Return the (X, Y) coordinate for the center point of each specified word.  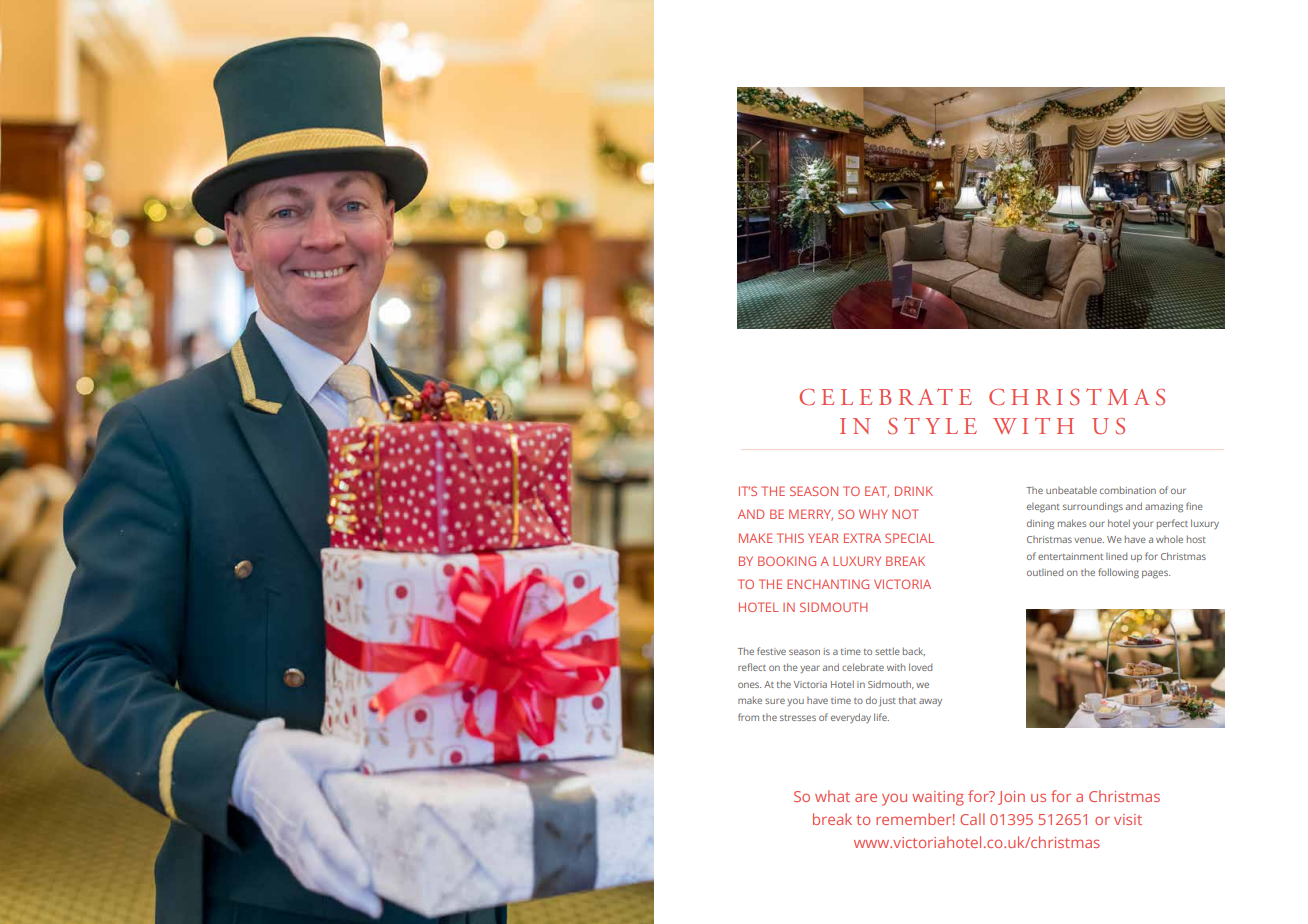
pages (1156, 574)
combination (1128, 490)
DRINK (914, 491)
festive (771, 651)
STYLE (932, 426)
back (914, 651)
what (832, 796)
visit (1128, 819)
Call (972, 819)
